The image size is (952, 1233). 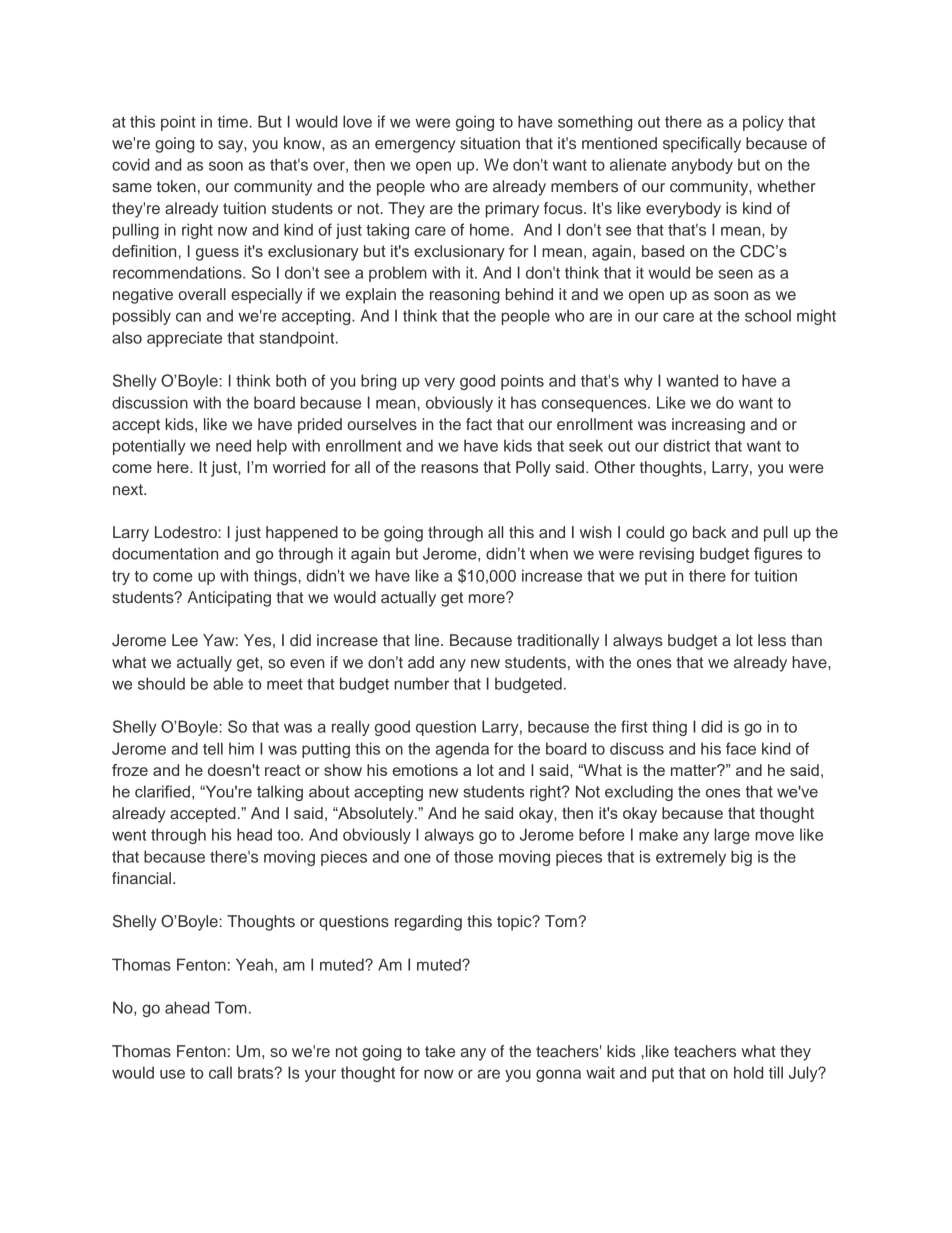 I want to click on anybody, so click(x=702, y=166).
